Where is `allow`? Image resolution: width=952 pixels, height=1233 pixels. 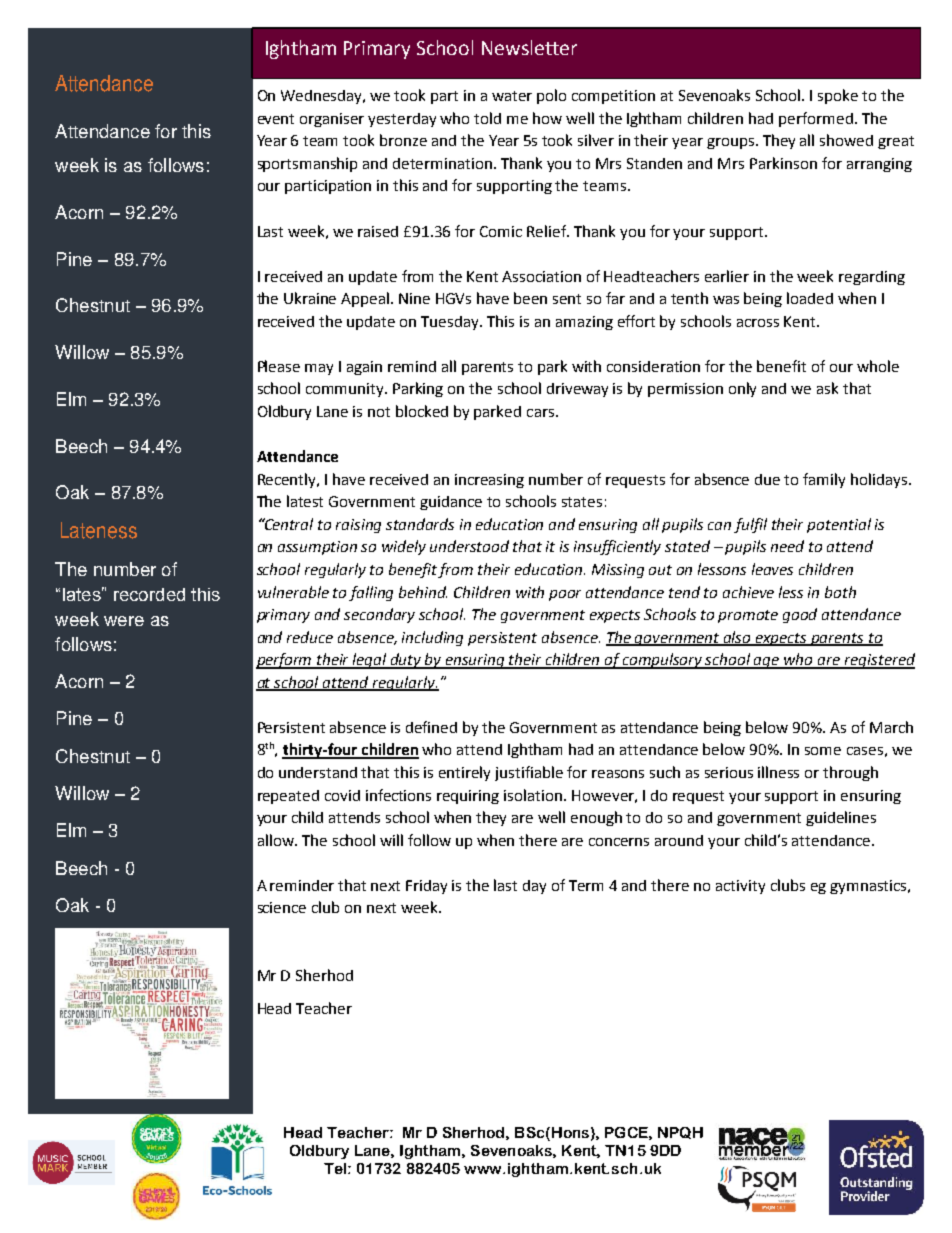 allow is located at coordinates (277, 840).
